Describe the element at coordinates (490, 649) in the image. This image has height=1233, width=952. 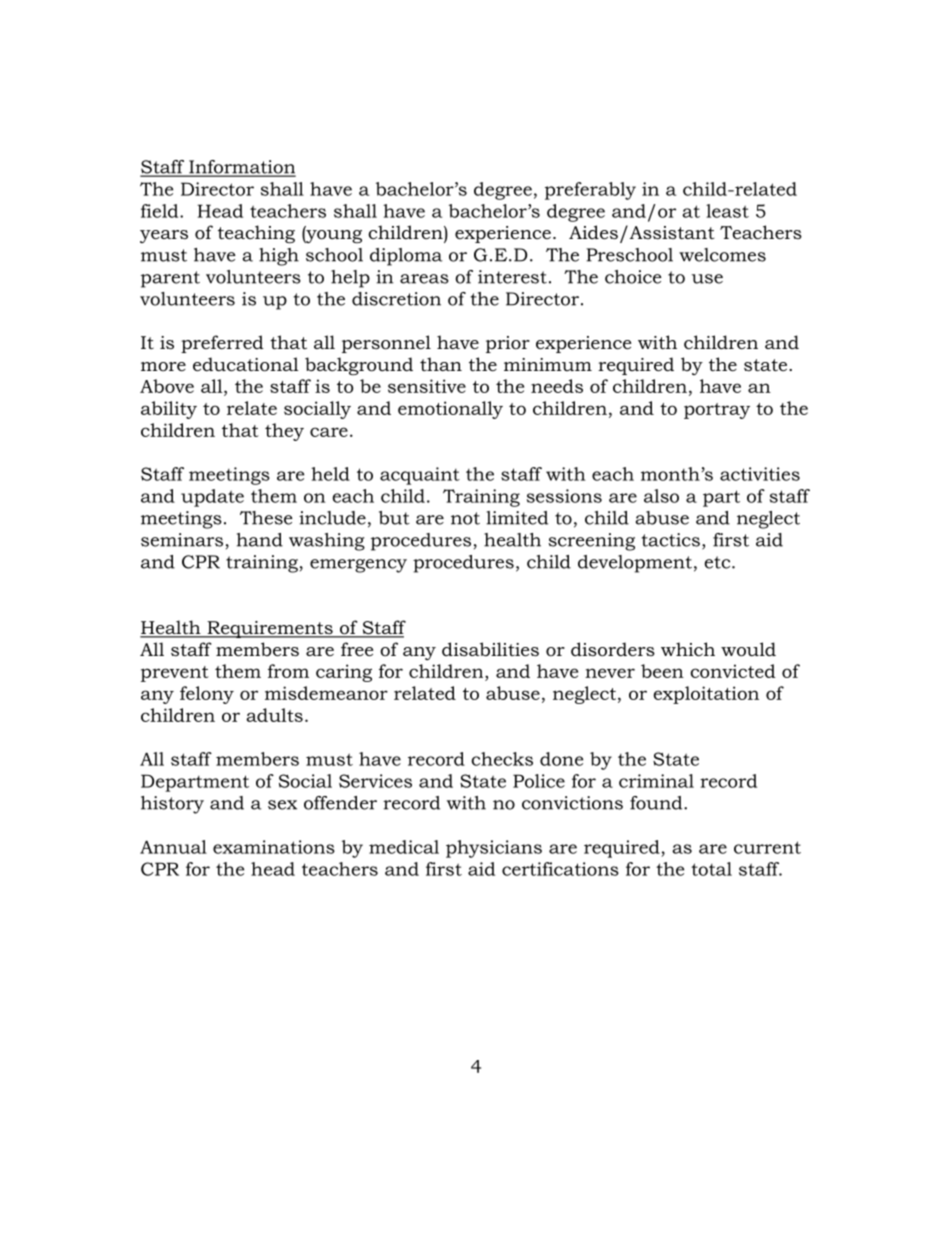
I see `disabilities` at that location.
